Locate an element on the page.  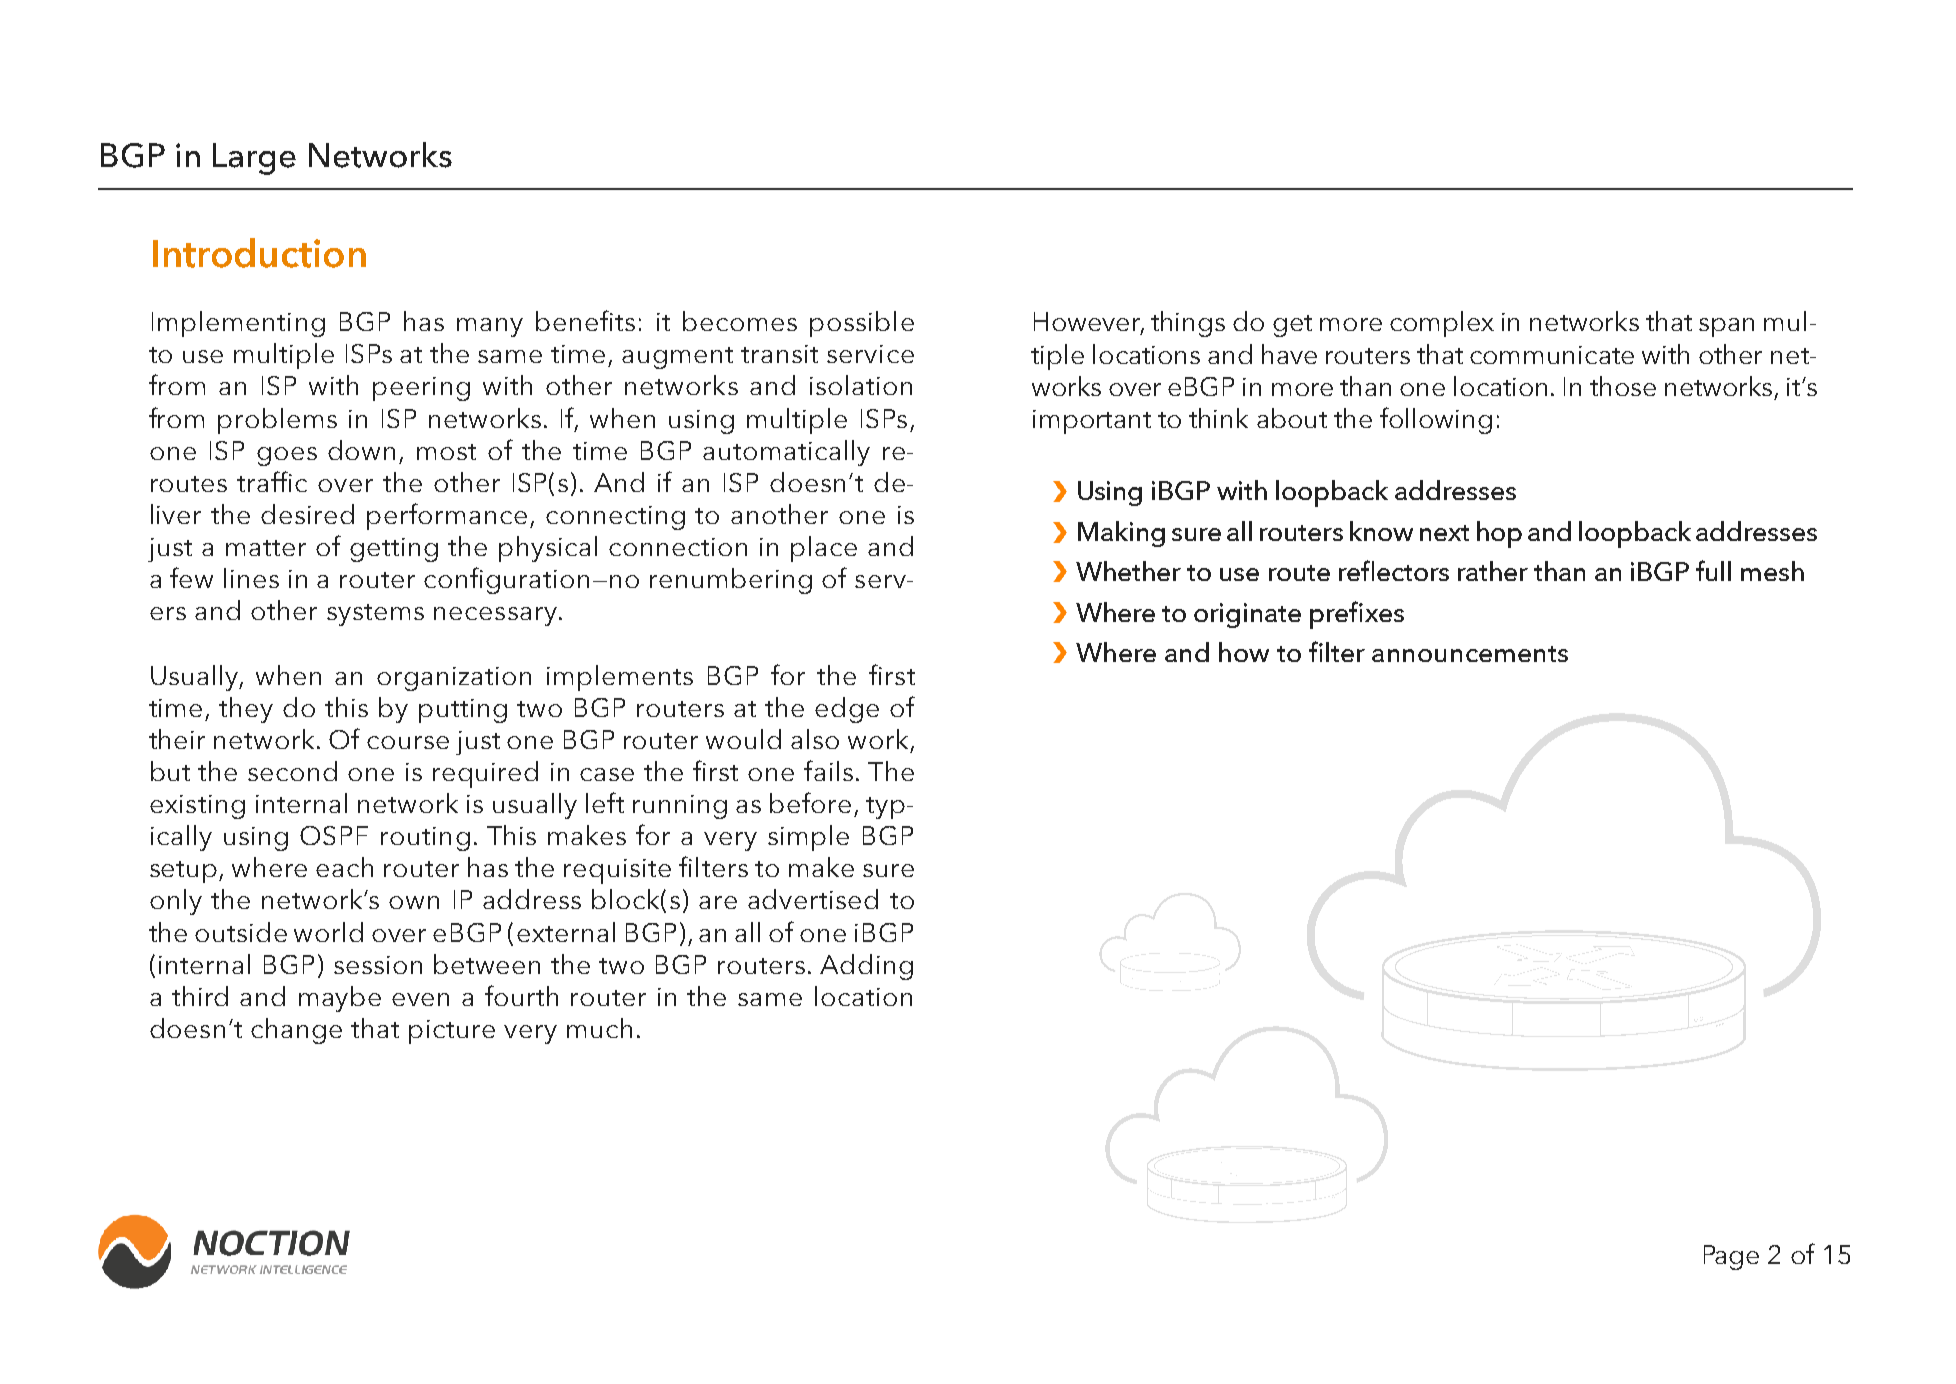
announcements is located at coordinates (1470, 654).
